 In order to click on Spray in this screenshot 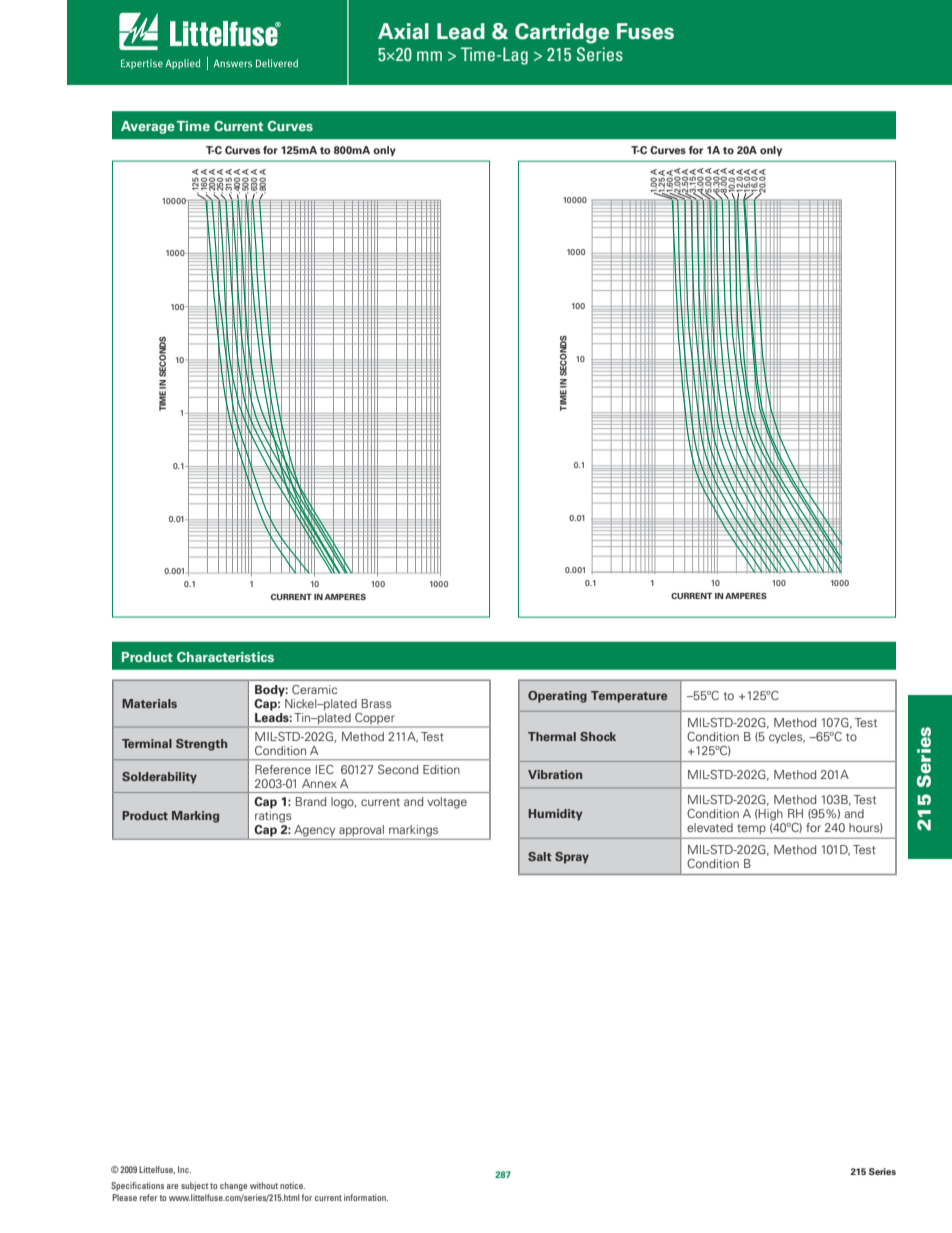, I will do `click(572, 858)`.
